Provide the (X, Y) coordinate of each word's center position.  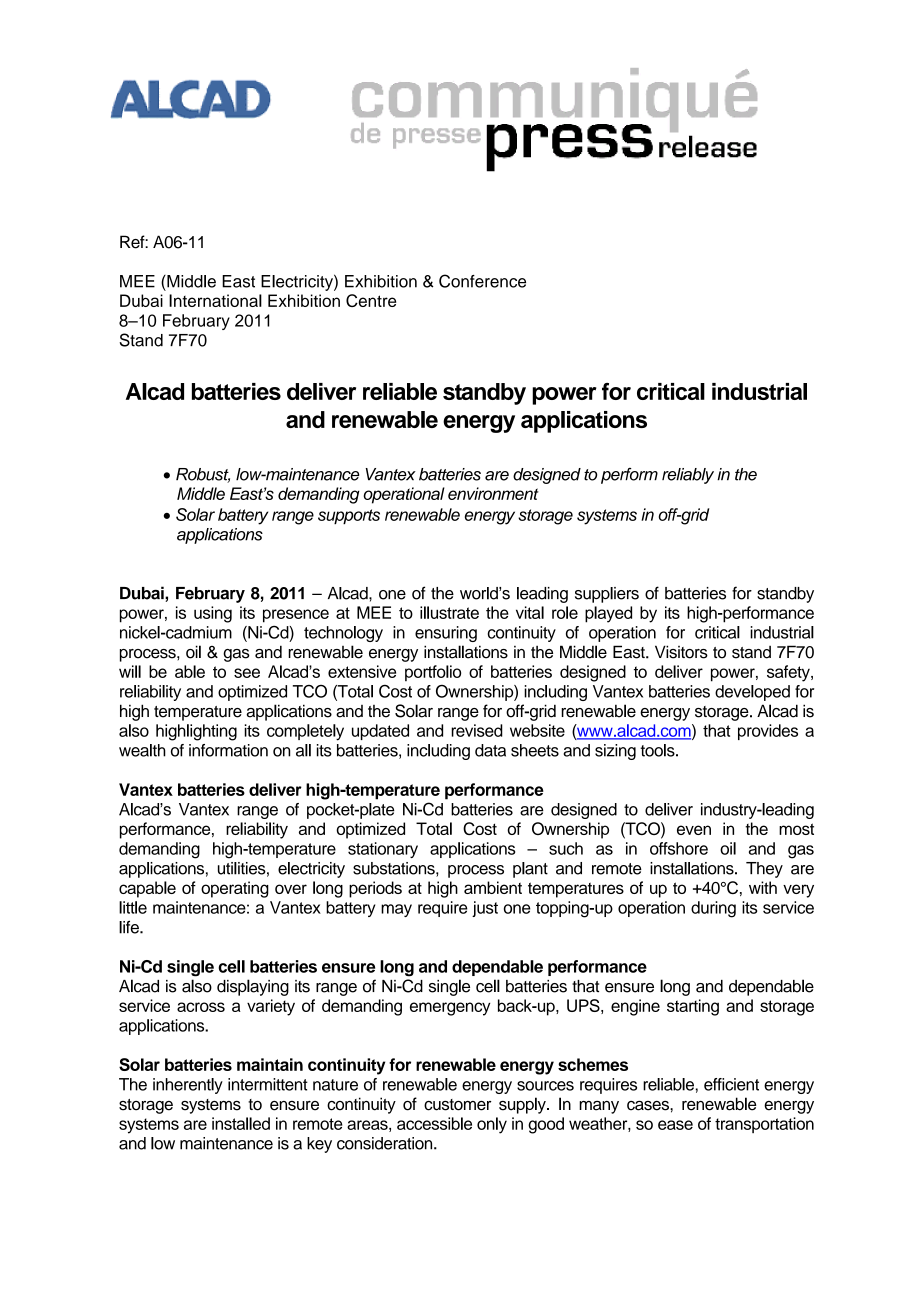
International (215, 300)
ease (675, 1125)
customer (457, 1105)
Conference (482, 281)
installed (241, 1123)
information (228, 750)
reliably (688, 476)
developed (752, 693)
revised (477, 730)
